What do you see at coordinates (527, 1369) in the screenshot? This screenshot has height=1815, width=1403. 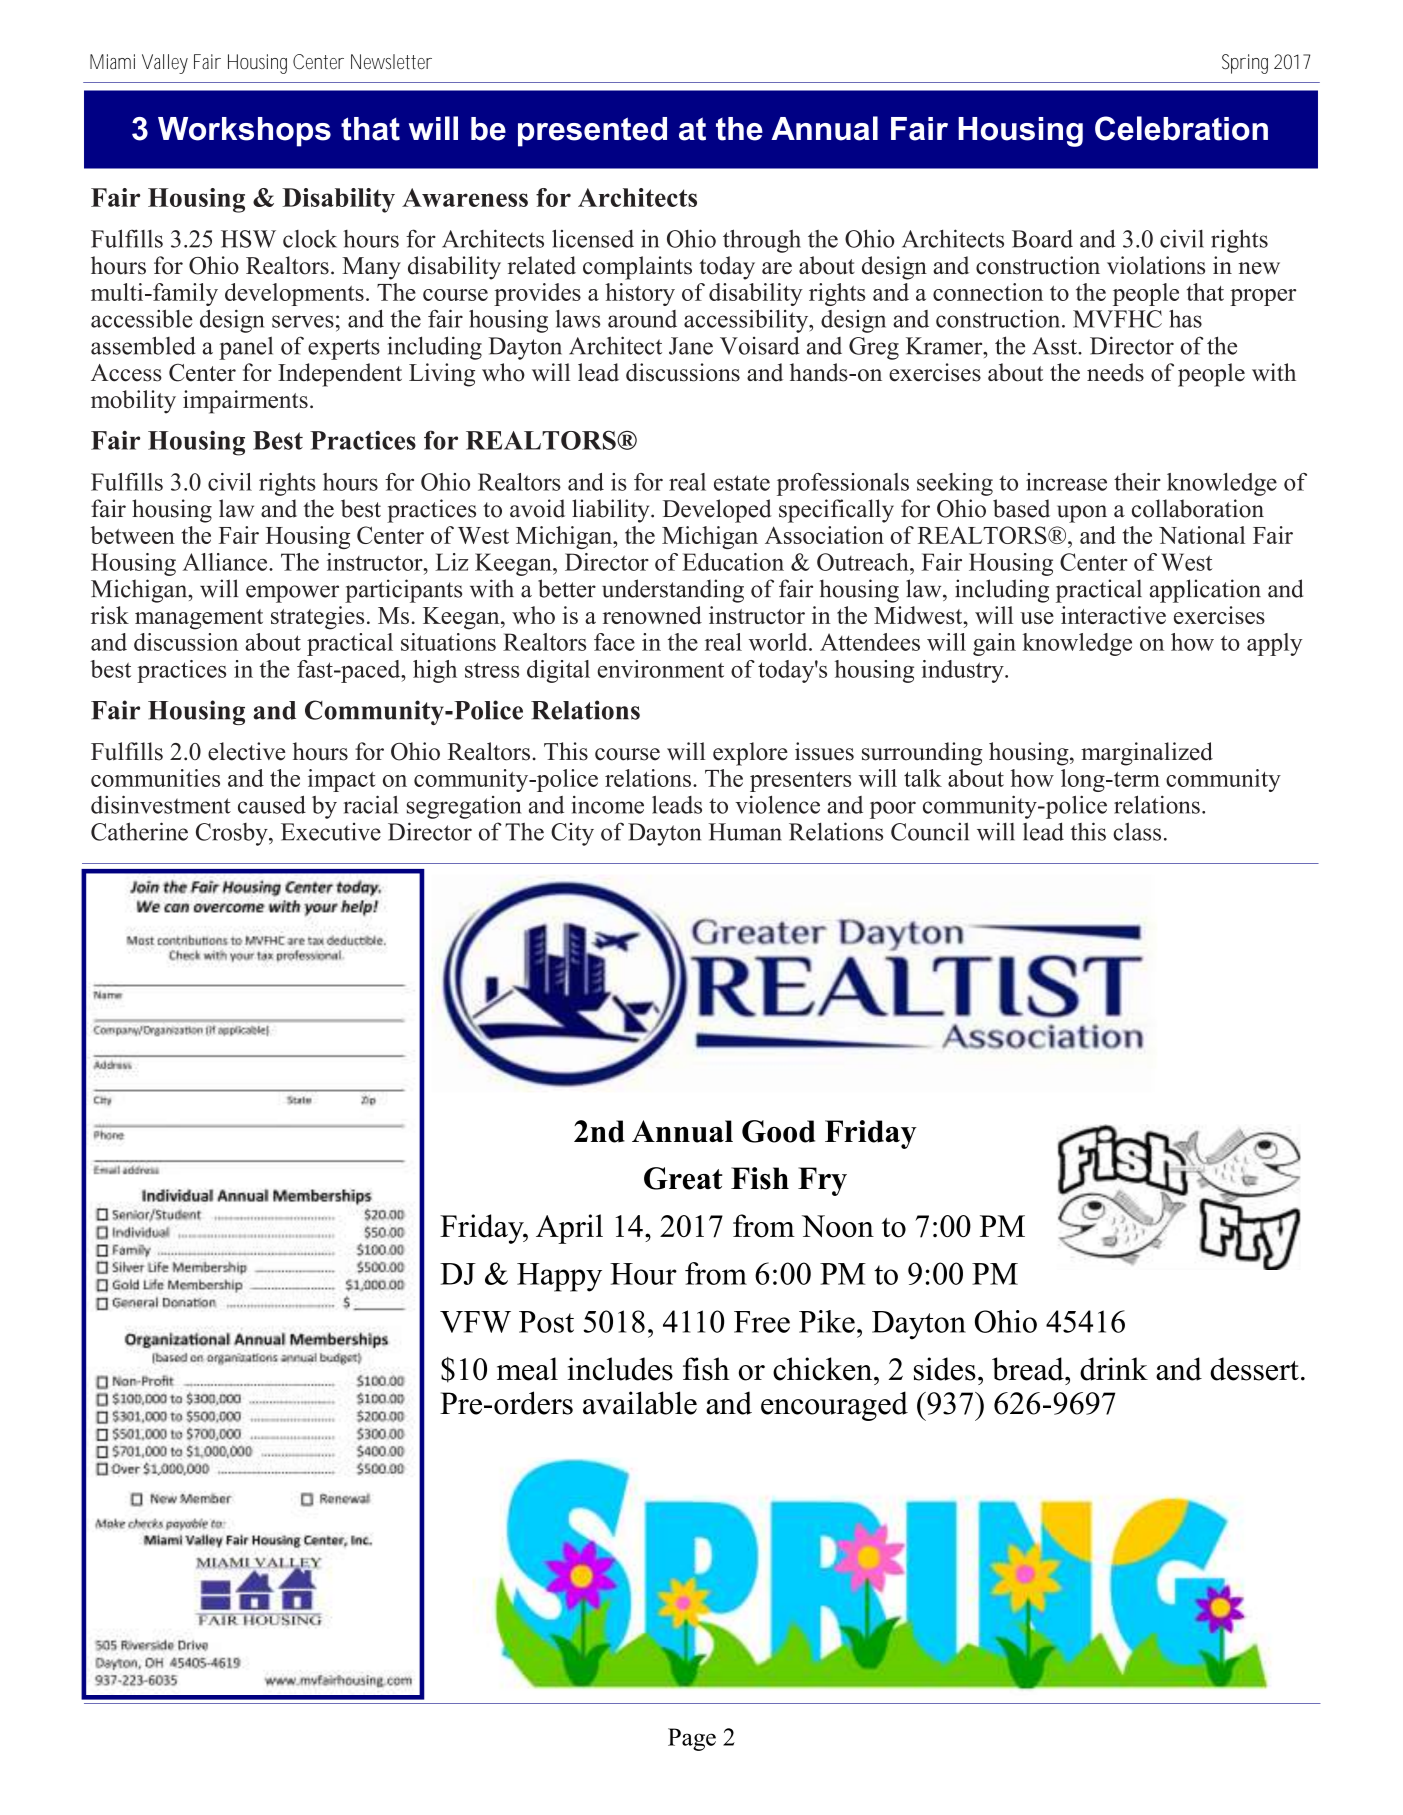 I see `meal` at bounding box center [527, 1369].
